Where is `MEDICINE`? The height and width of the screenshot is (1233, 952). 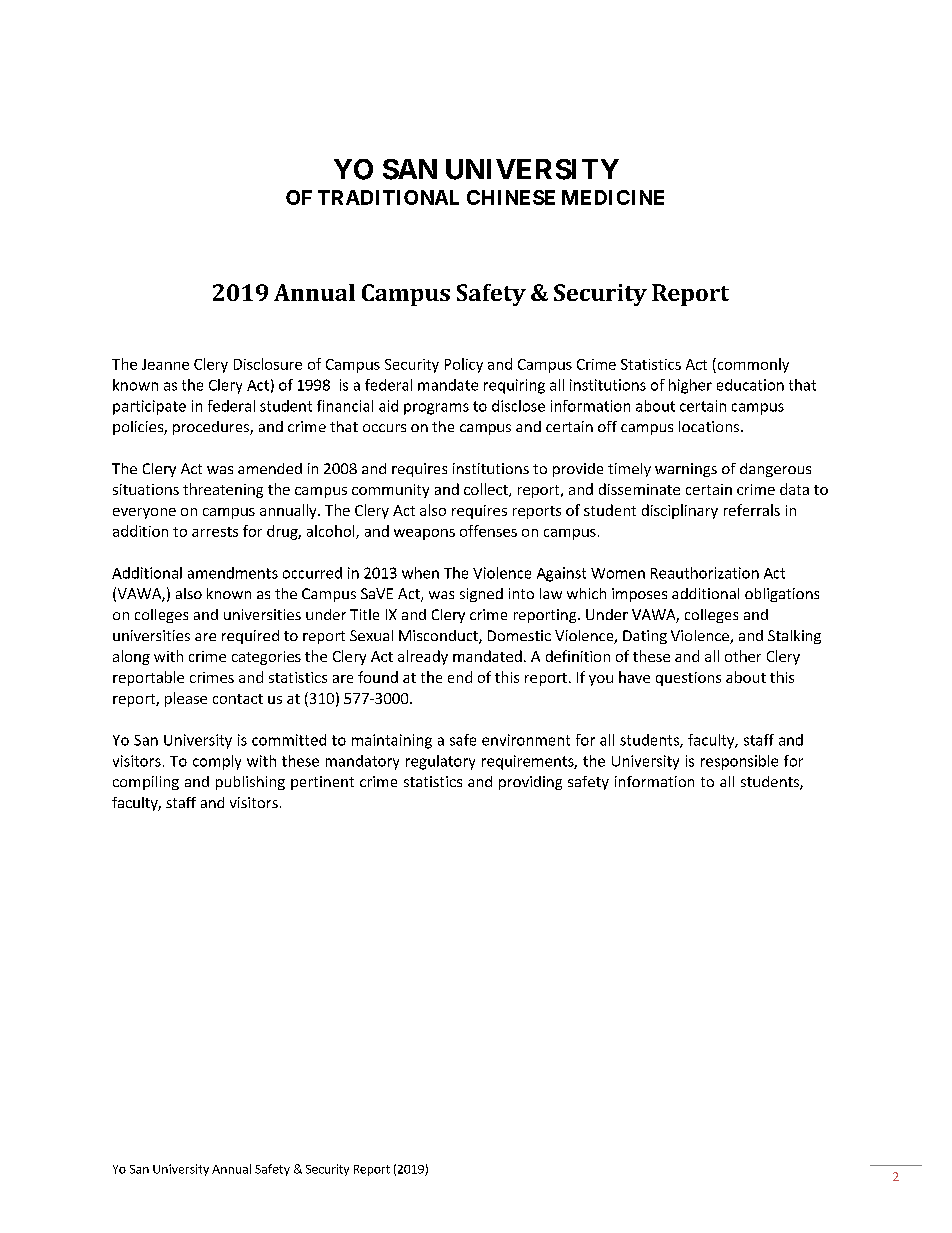 MEDICINE is located at coordinates (613, 197).
